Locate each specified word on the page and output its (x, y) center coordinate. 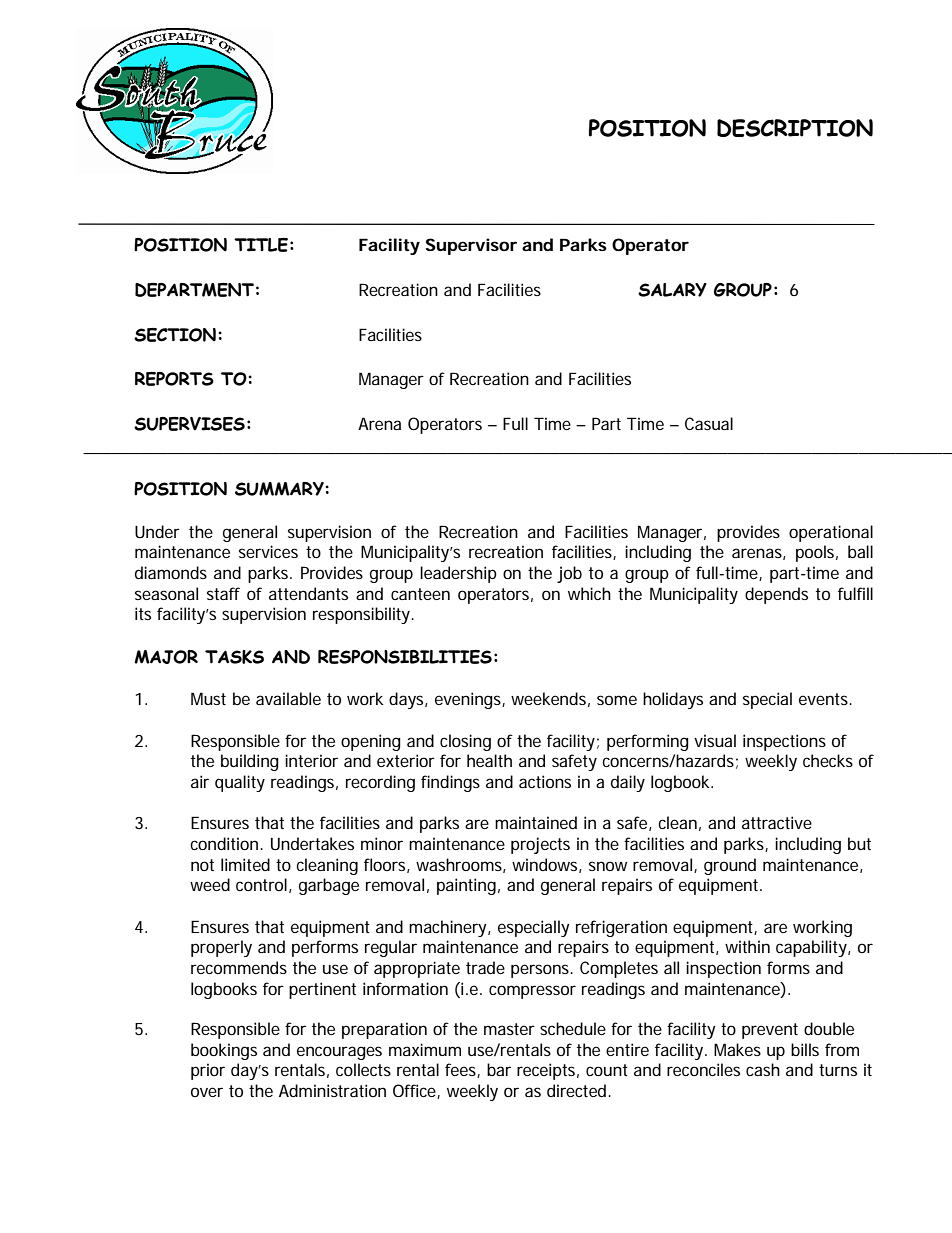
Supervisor (471, 246)
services (268, 551)
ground (730, 866)
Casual (709, 423)
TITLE (261, 245)
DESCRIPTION (795, 128)
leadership (458, 574)
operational (831, 533)
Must (208, 698)
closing (465, 742)
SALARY (672, 290)
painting (466, 886)
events (825, 699)
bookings (224, 1051)
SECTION (175, 335)
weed (210, 884)
